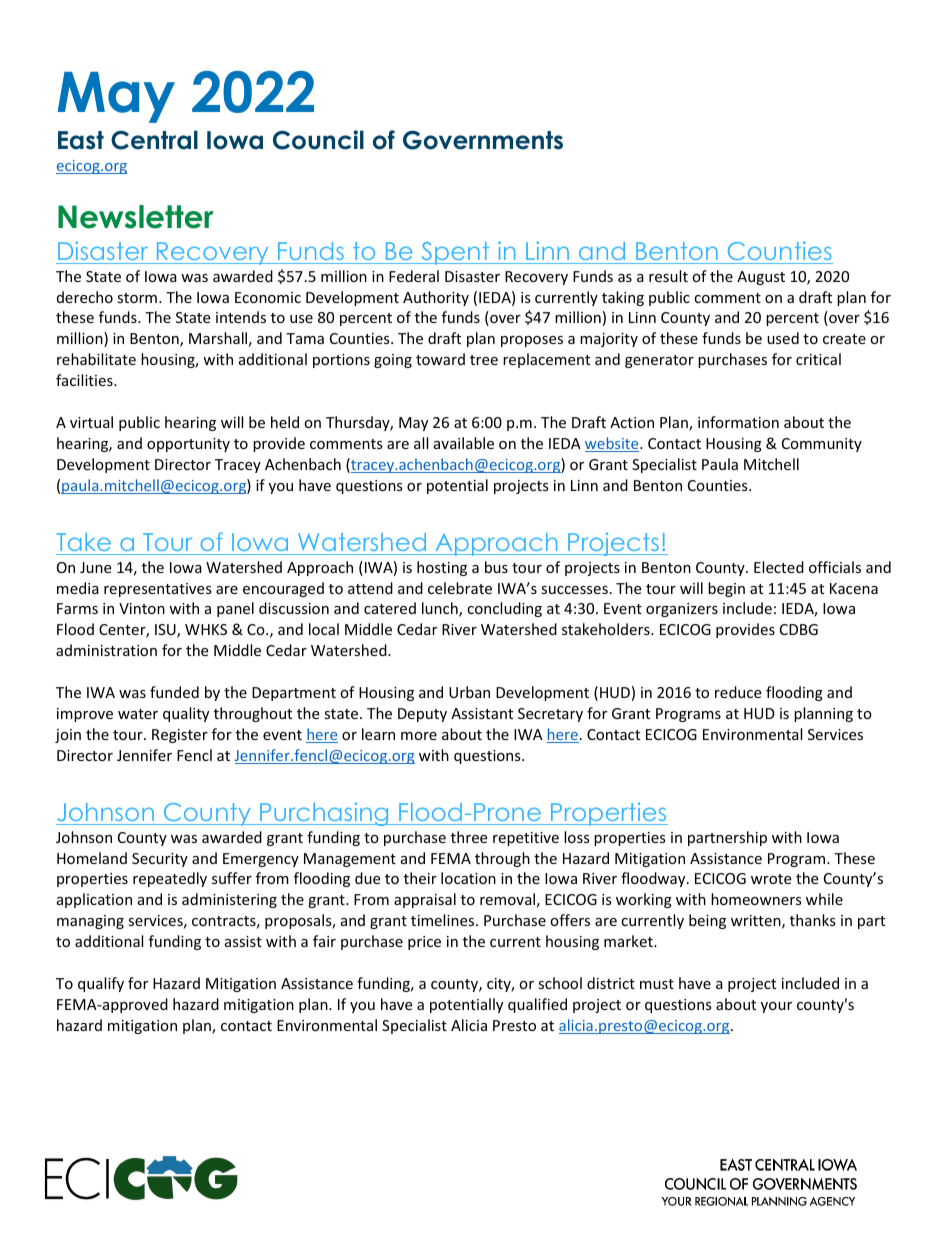 This image has width=952, height=1233. Describe the element at coordinates (779, 567) in the image. I see `Elected` at that location.
